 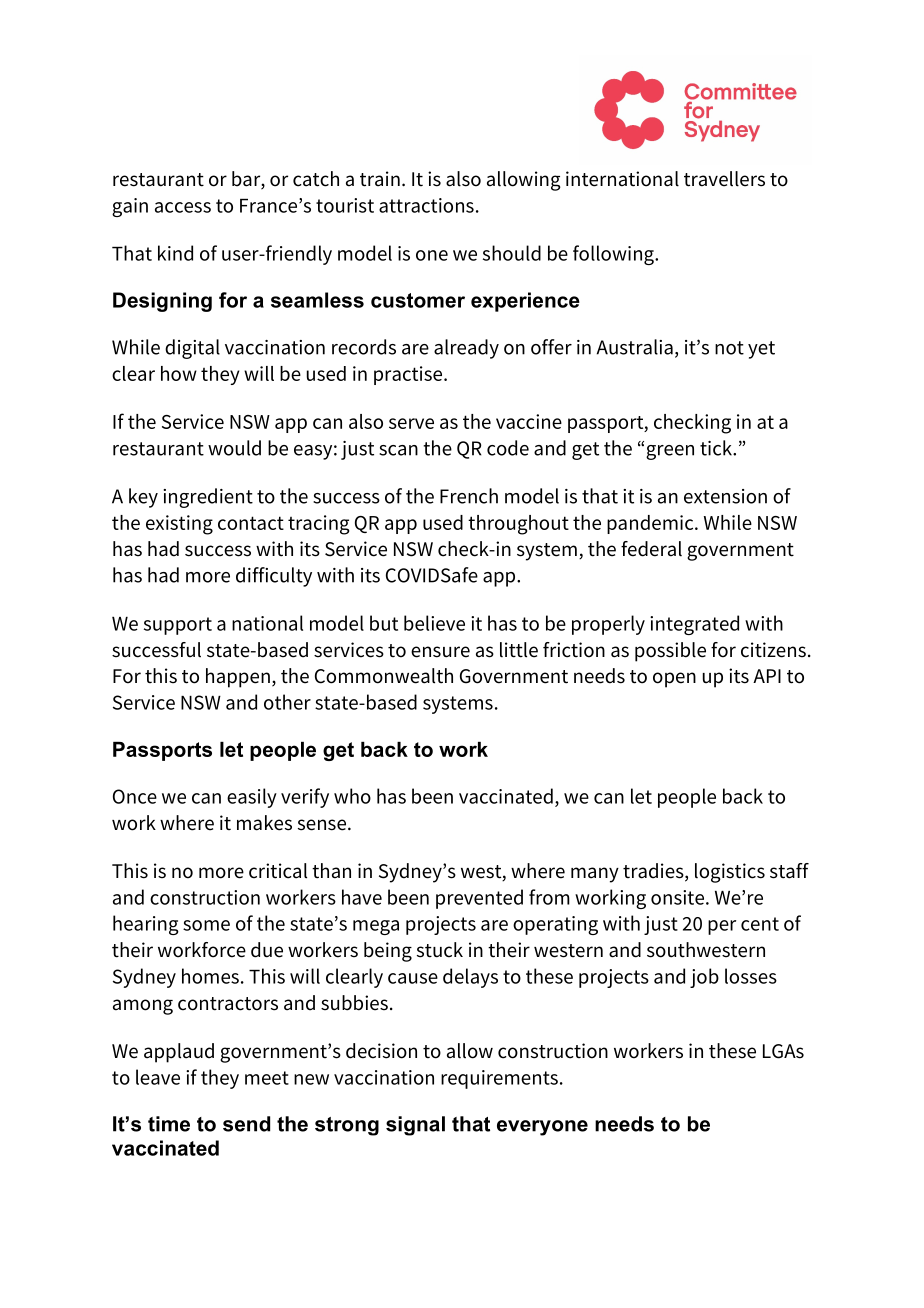 What do you see at coordinates (479, 899) in the screenshot?
I see `prevented` at bounding box center [479, 899].
